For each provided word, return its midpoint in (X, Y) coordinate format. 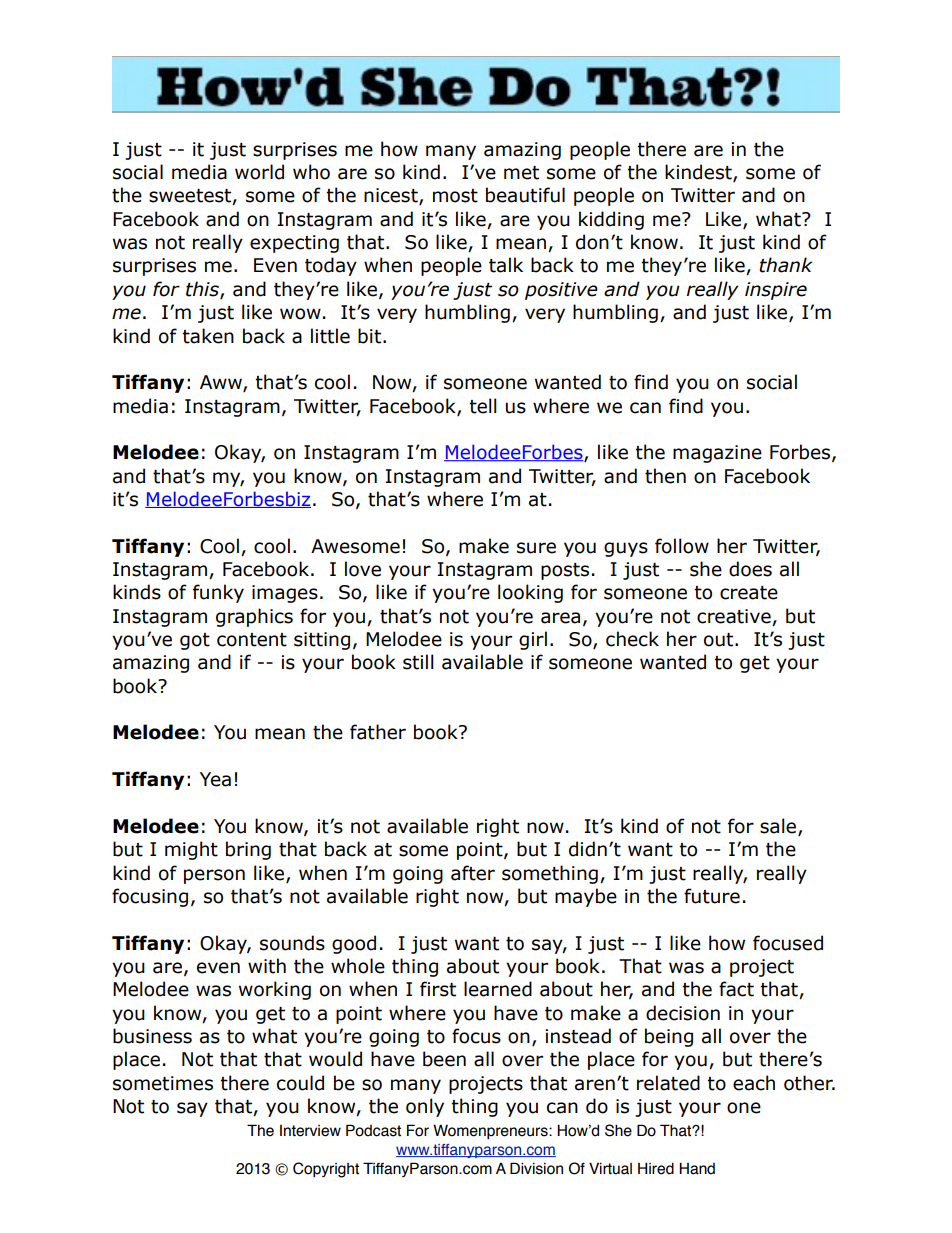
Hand (697, 1168)
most (455, 196)
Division (536, 1168)
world (259, 172)
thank (785, 265)
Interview (310, 1131)
